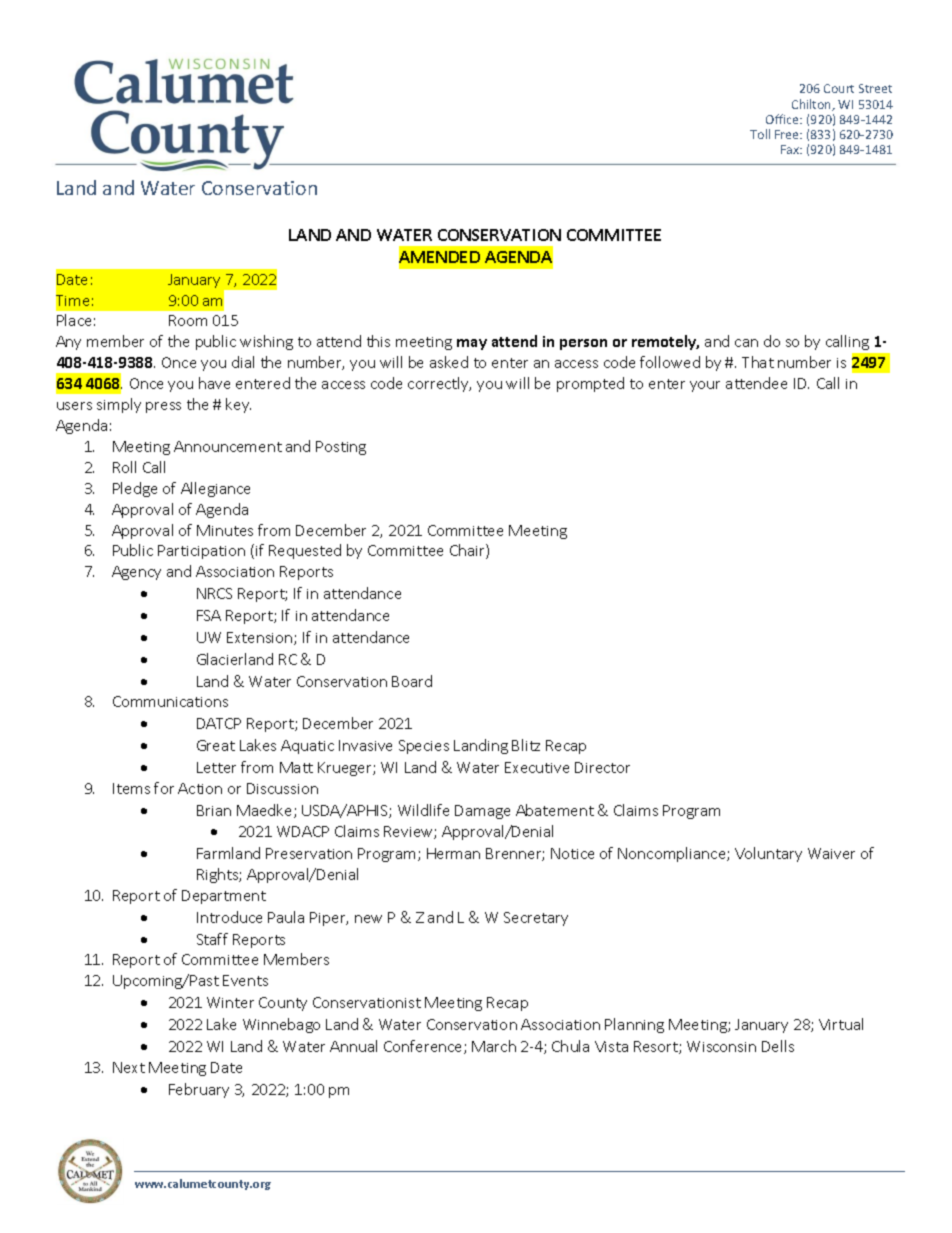 Image resolution: width=952 pixels, height=1233 pixels. I want to click on Toll, so click(760, 134).
